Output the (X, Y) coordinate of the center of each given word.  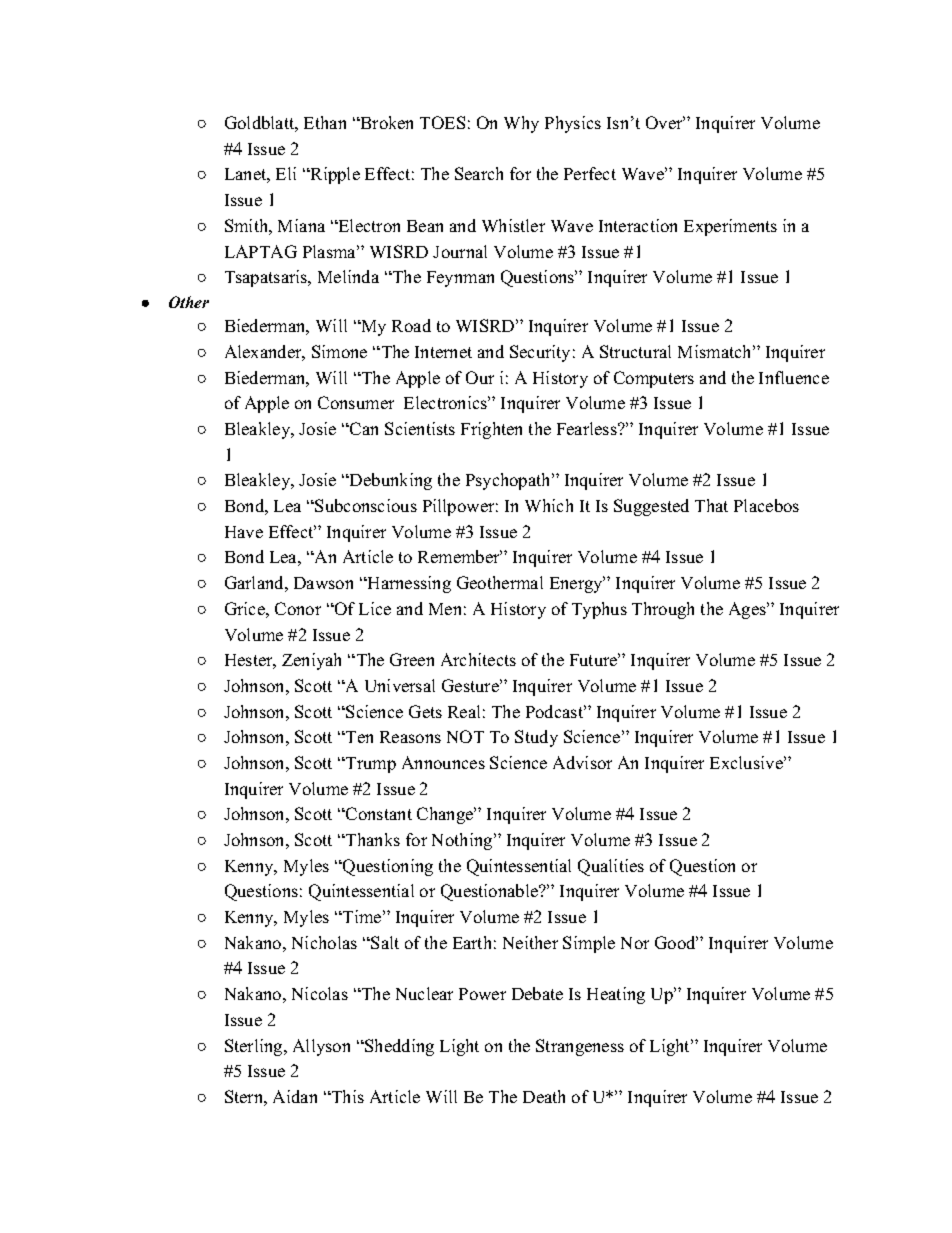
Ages (748, 610)
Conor (298, 608)
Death (544, 1096)
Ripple (334, 175)
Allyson (321, 1047)
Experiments (730, 227)
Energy (577, 584)
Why (521, 124)
